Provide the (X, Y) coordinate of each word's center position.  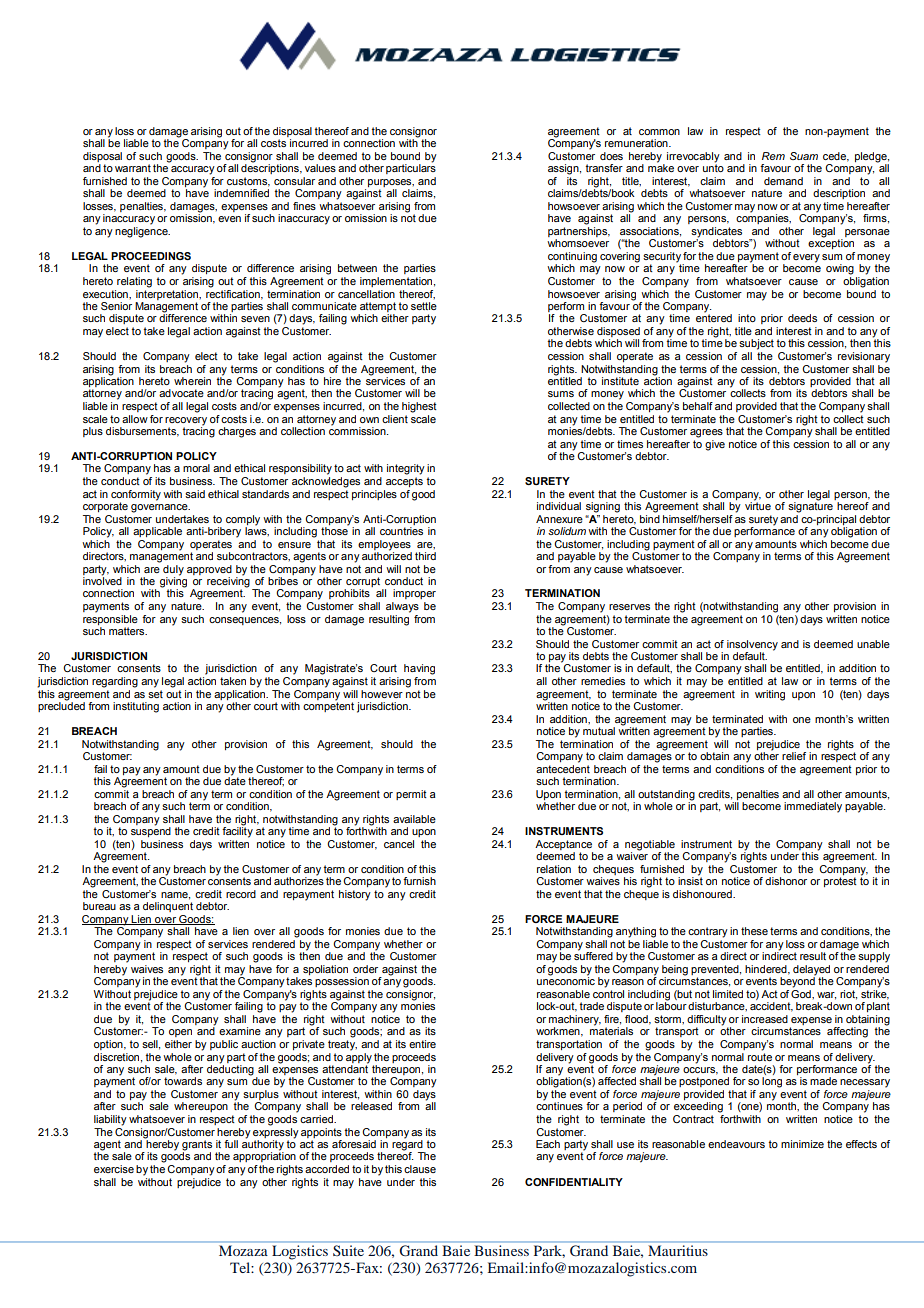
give (715, 445)
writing (770, 695)
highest (419, 407)
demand (783, 181)
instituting (136, 707)
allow (135, 419)
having (419, 669)
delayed (811, 970)
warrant (133, 168)
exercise (114, 1169)
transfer (604, 168)
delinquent (168, 907)
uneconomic (566, 980)
